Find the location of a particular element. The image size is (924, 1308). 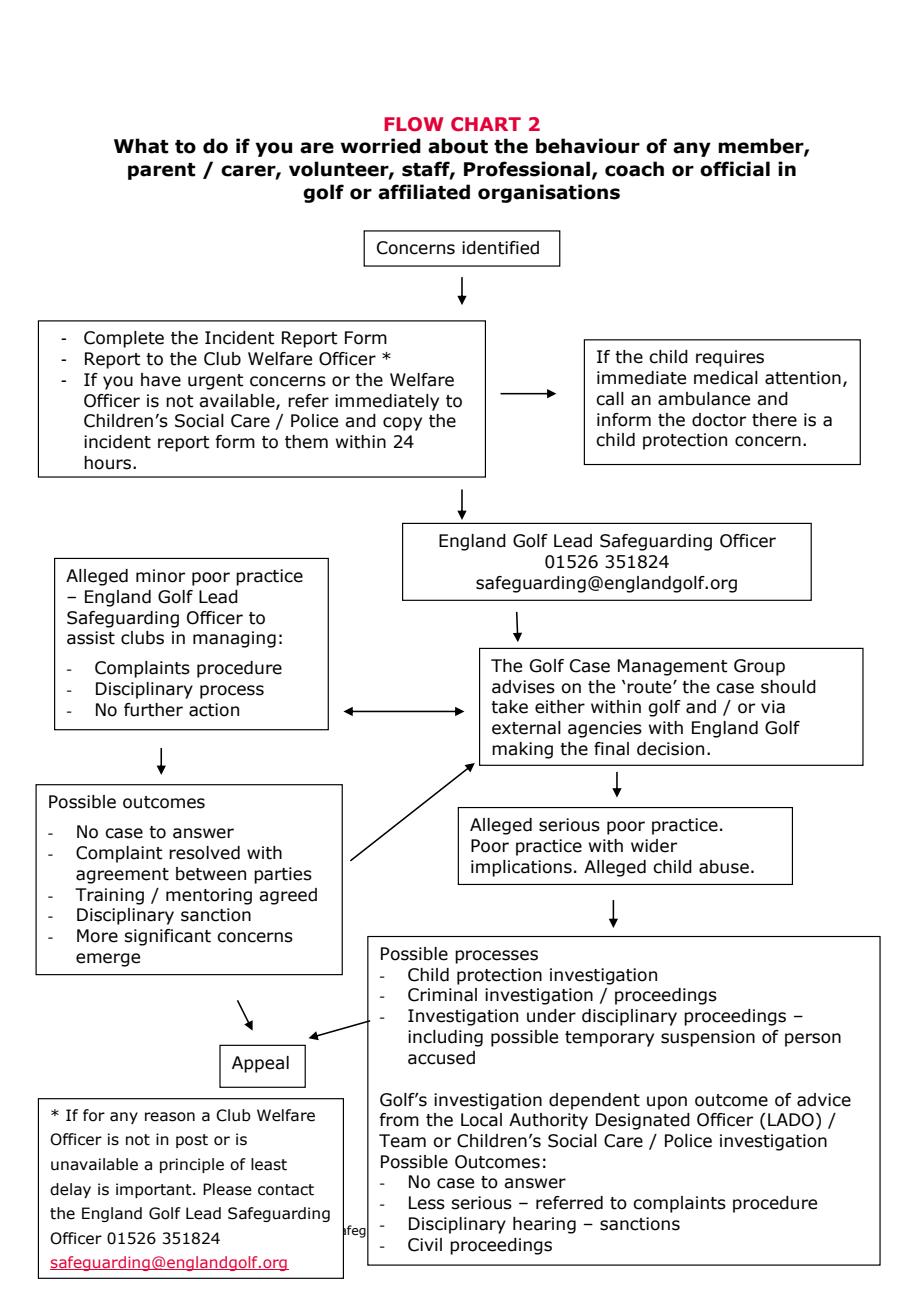

implications is located at coordinates (521, 868).
